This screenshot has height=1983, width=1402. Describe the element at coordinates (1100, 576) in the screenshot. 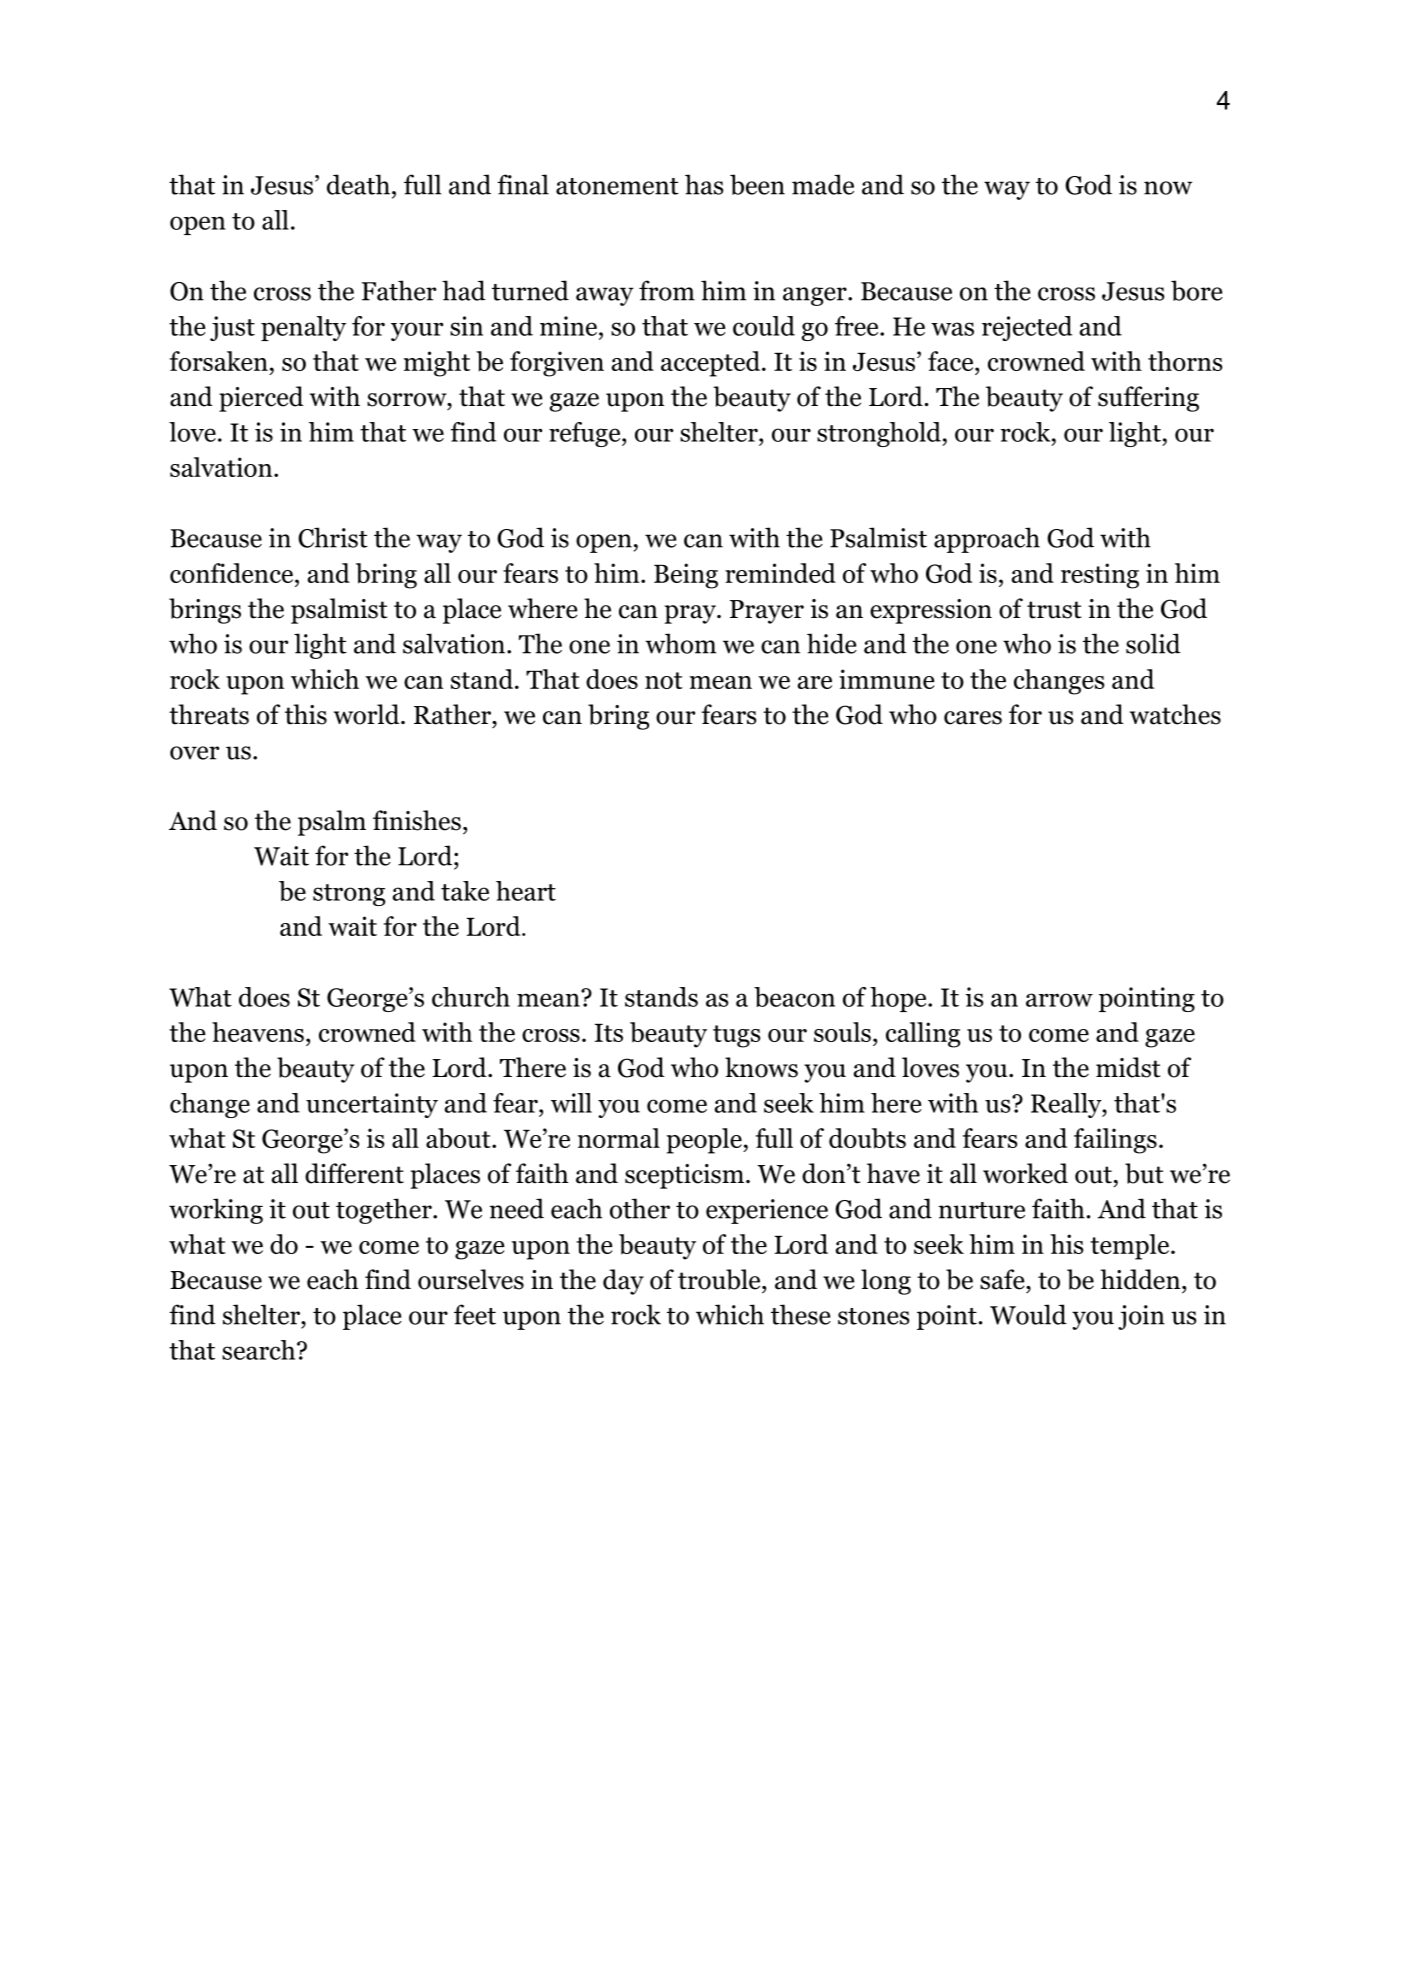

I see `resting` at that location.
